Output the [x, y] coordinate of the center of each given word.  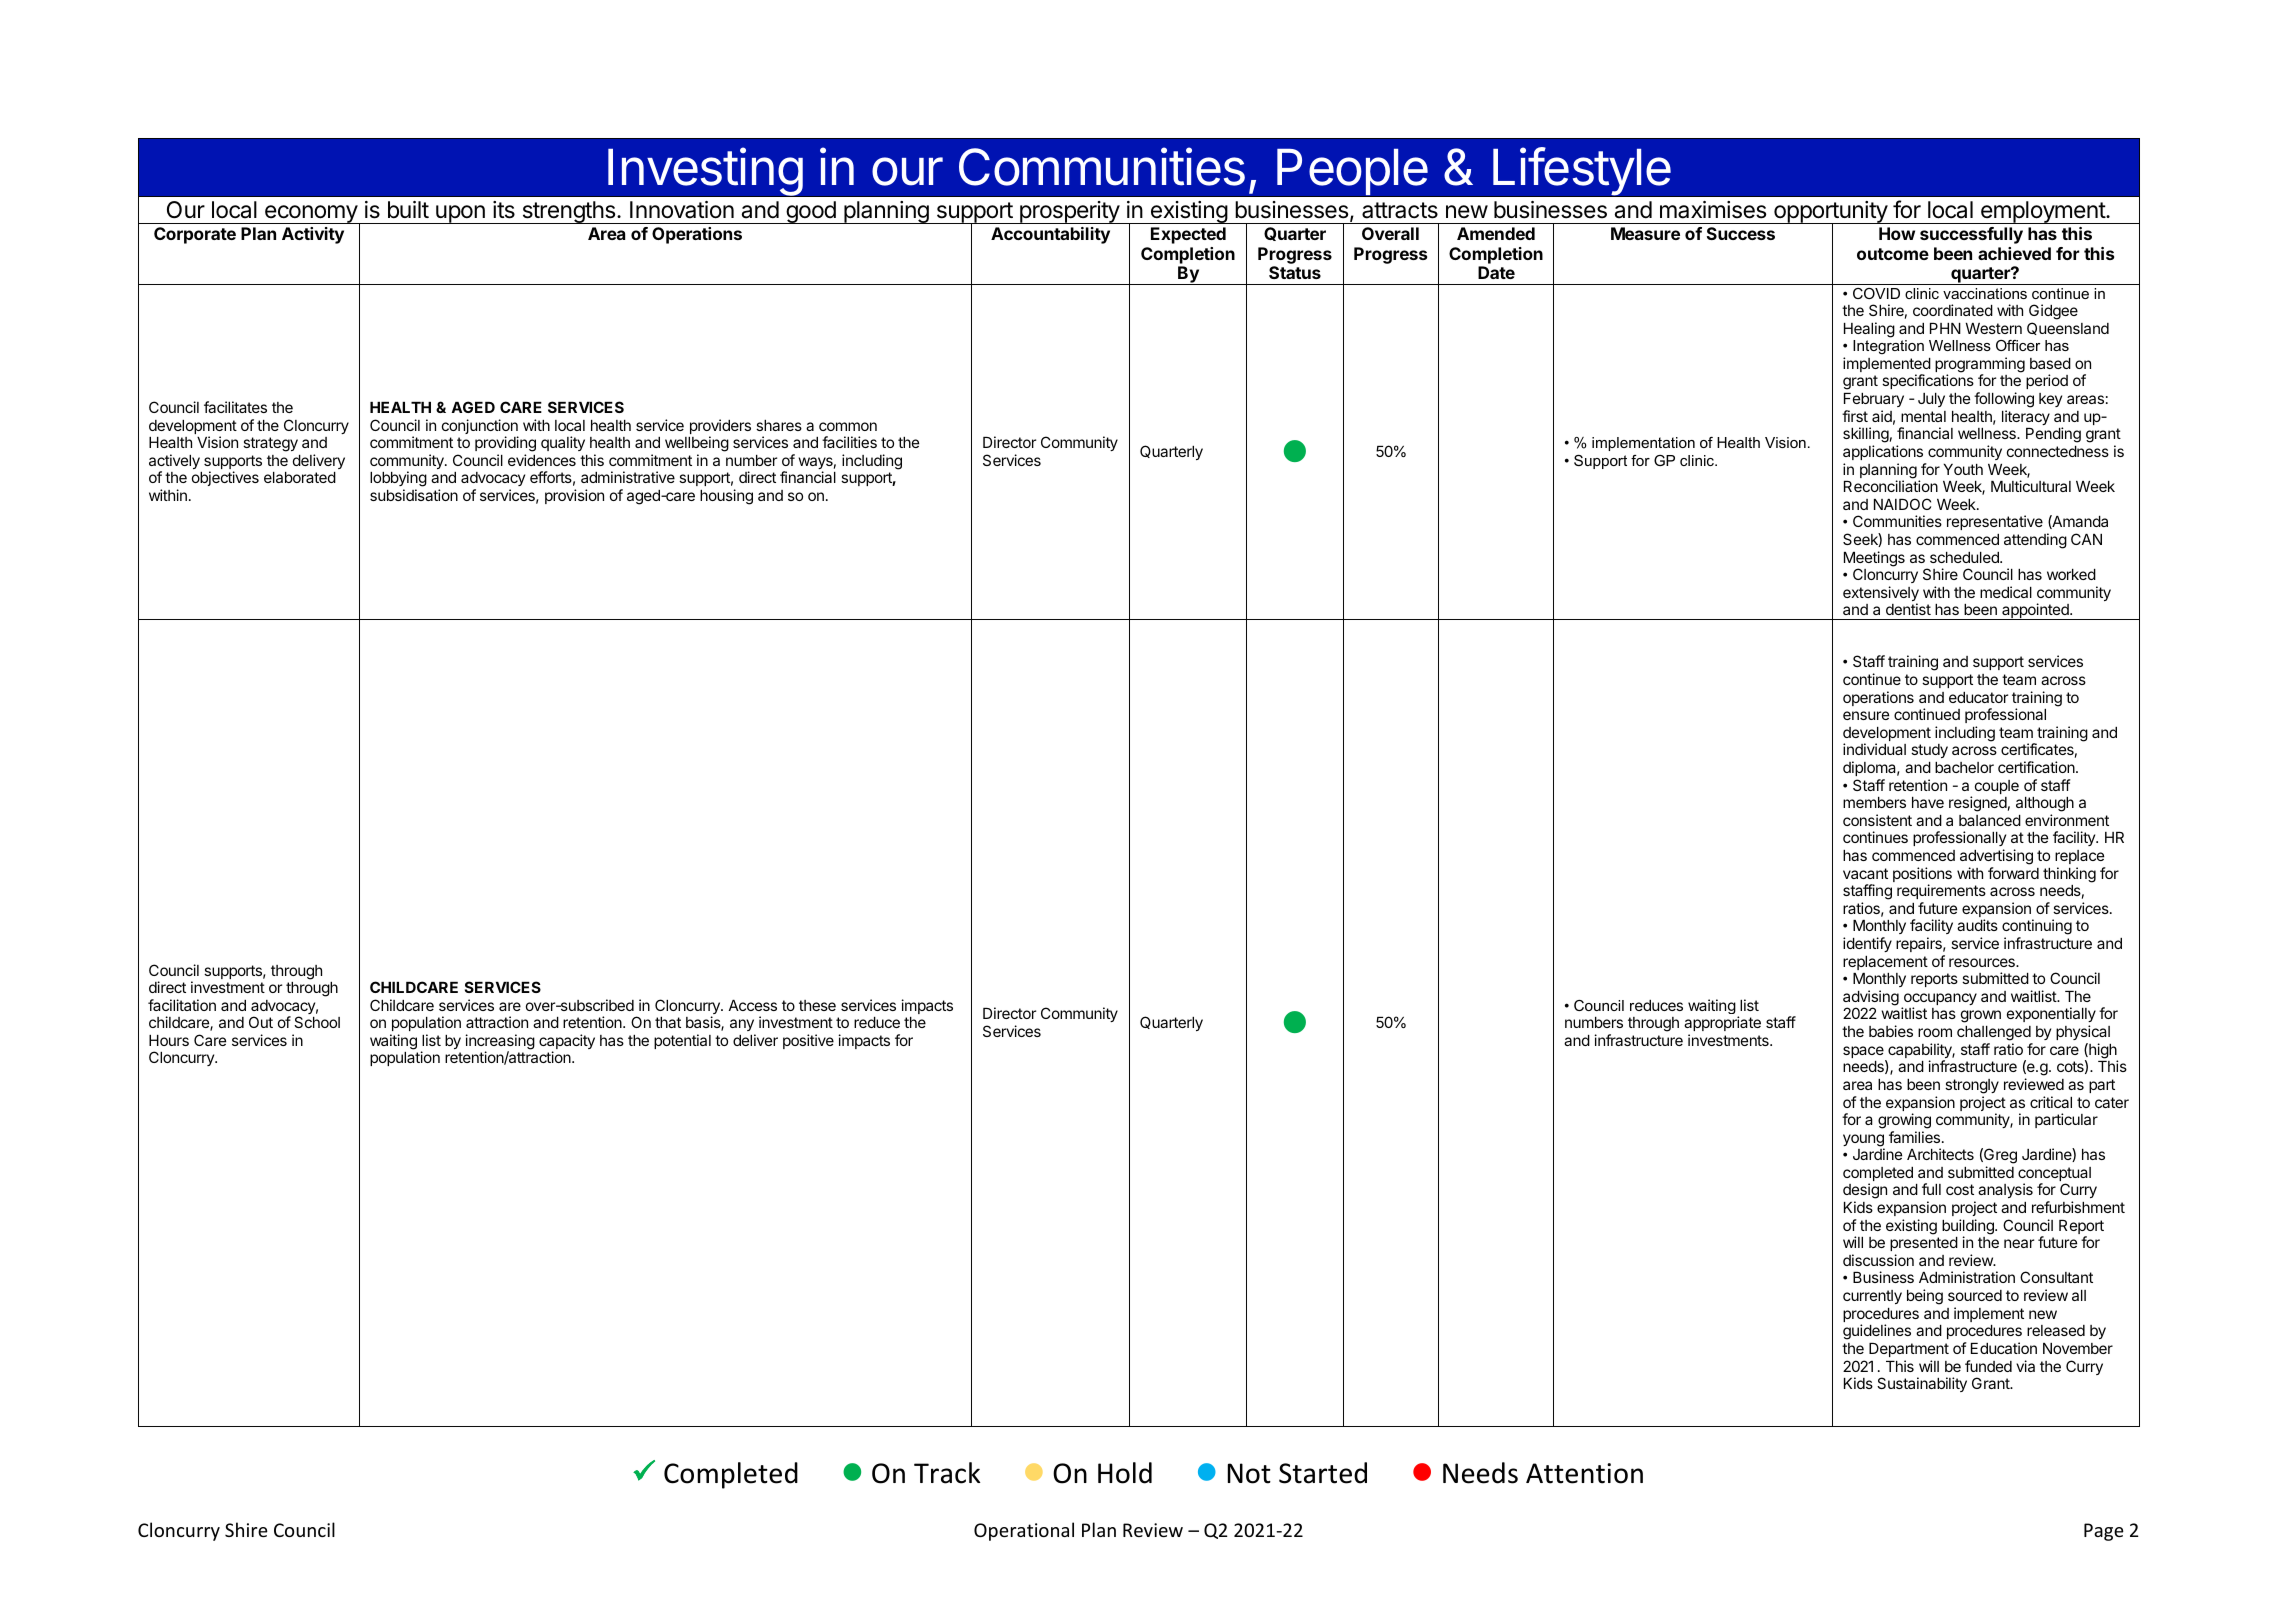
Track [947, 1473]
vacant [1865, 873]
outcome [1893, 254]
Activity [313, 235]
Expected [1188, 235]
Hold [1125, 1473]
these [817, 1005]
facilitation [182, 1005]
